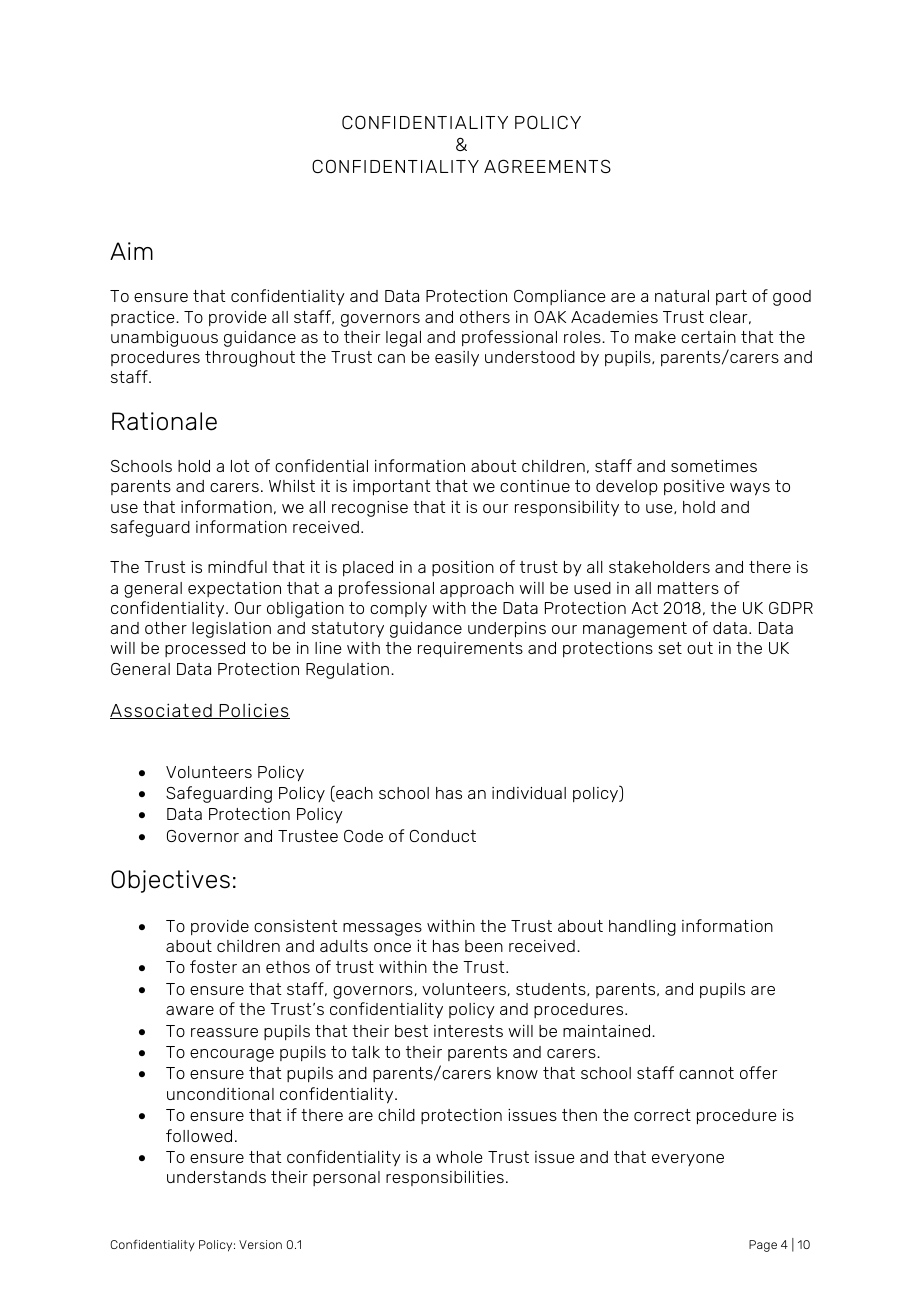 Image resolution: width=924 pixels, height=1308 pixels. Describe the element at coordinates (131, 251) in the screenshot. I see `Aim` at that location.
